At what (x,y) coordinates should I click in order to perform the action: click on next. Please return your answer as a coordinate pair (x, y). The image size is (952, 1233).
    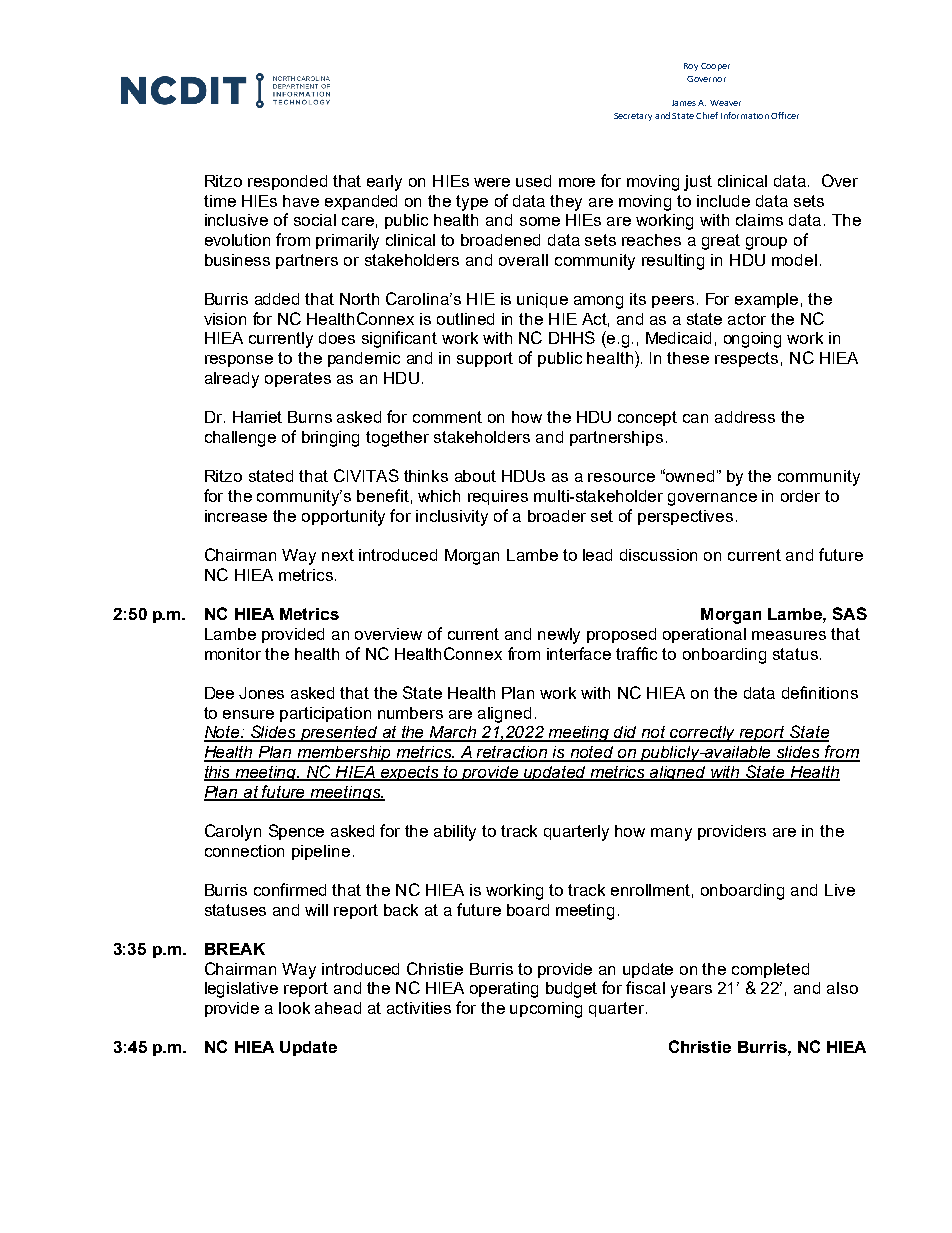
    Looking at the image, I should click on (338, 555).
